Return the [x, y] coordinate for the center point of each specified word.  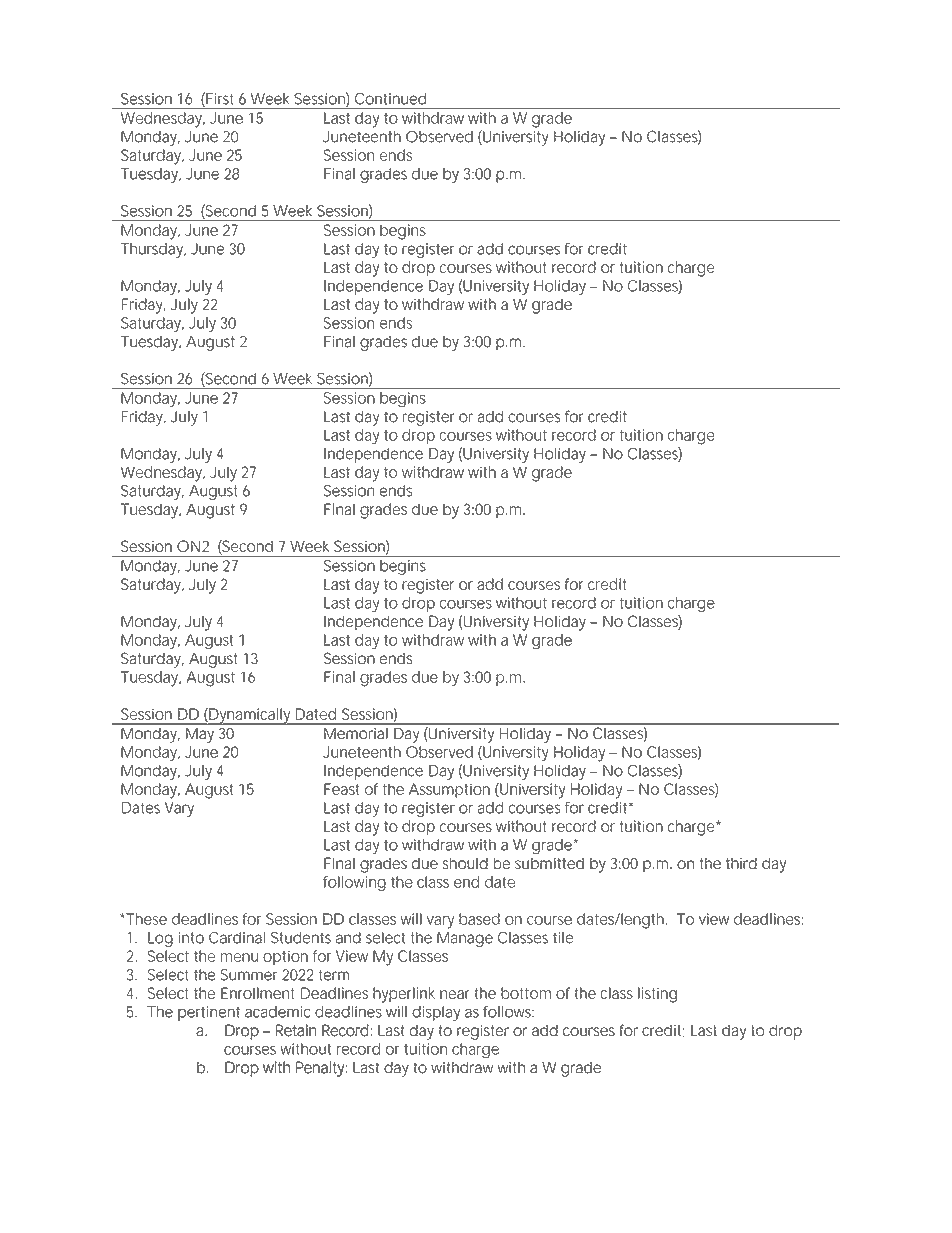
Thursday [153, 250]
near [455, 994]
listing [657, 995]
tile [563, 938]
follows [508, 1012]
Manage [465, 939]
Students [301, 938]
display [436, 1013]
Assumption [449, 790]
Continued [390, 99]
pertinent [209, 1013]
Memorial [355, 733]
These [145, 919]
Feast [341, 789]
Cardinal [237, 938]
